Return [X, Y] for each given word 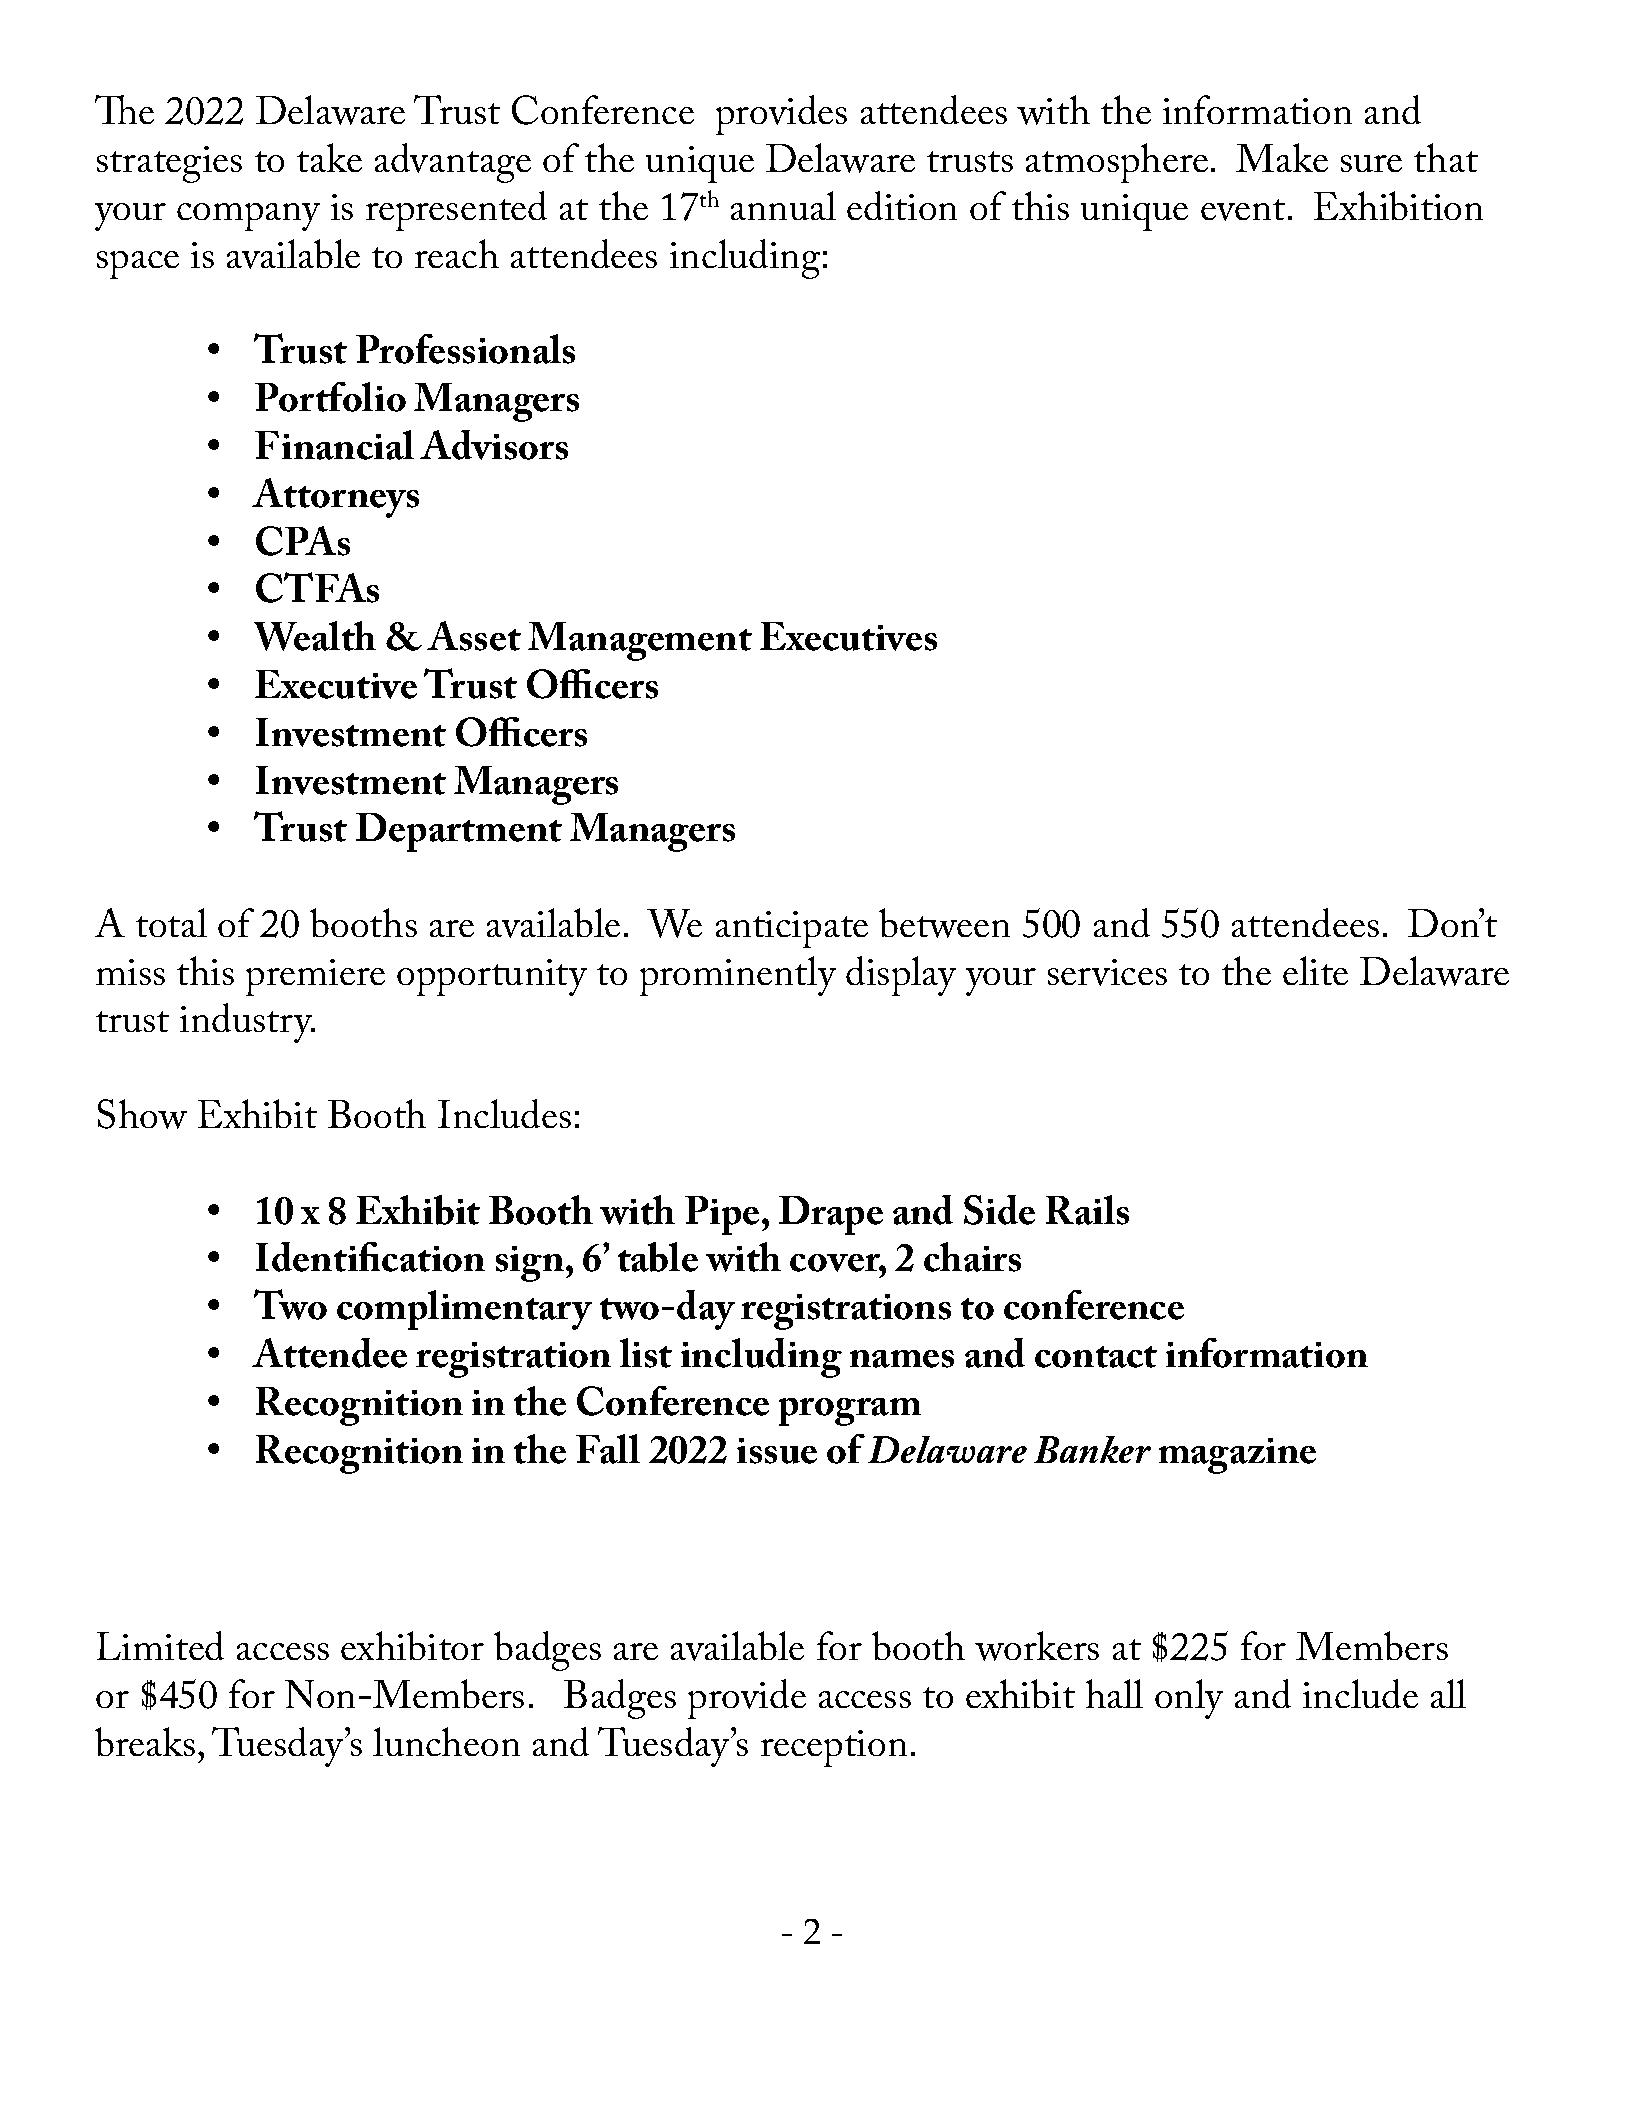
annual [783, 205]
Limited [160, 1645]
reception [834, 1748]
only [1189, 1699]
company [248, 217]
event [1243, 210]
